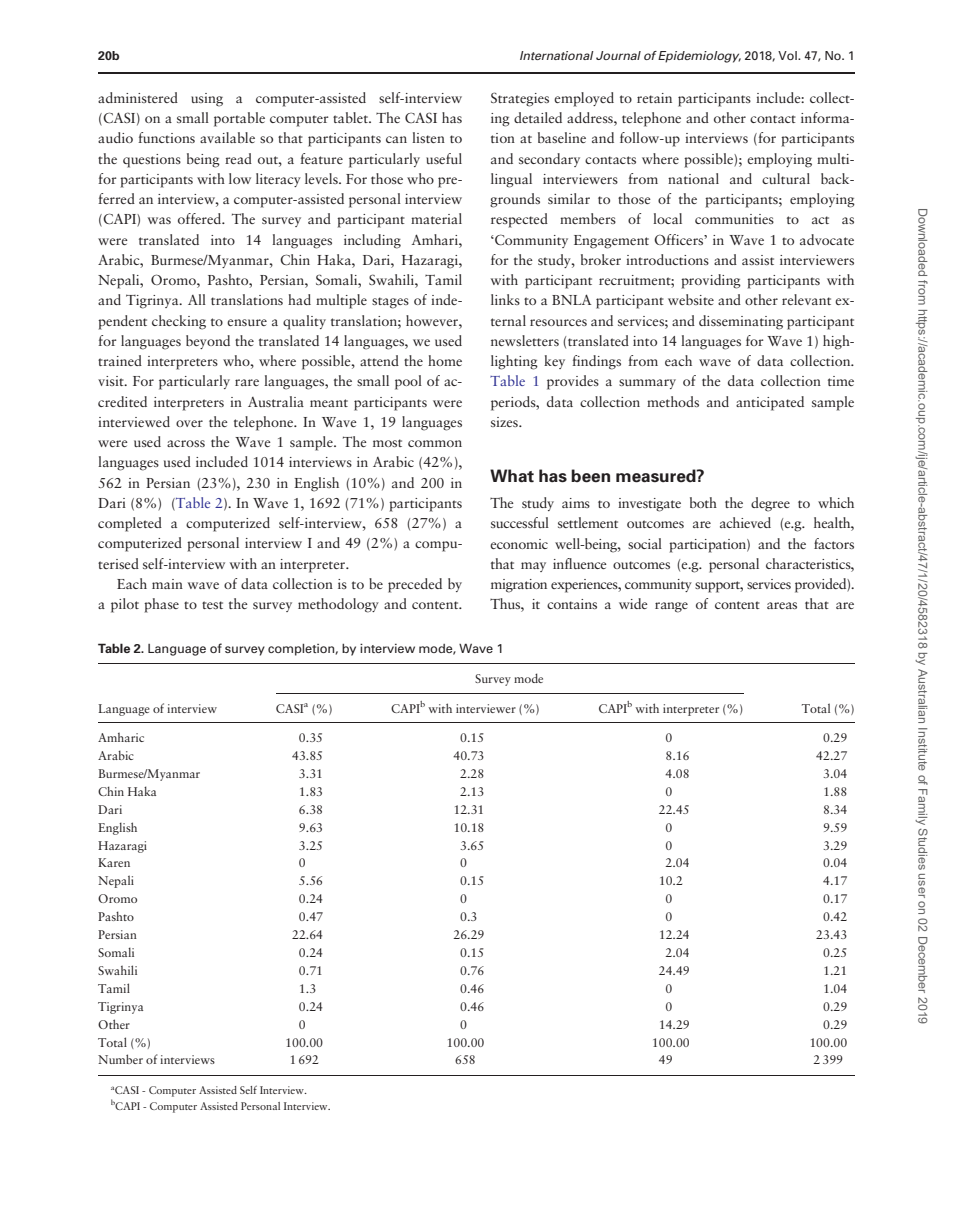  I want to click on over, so click(189, 423).
